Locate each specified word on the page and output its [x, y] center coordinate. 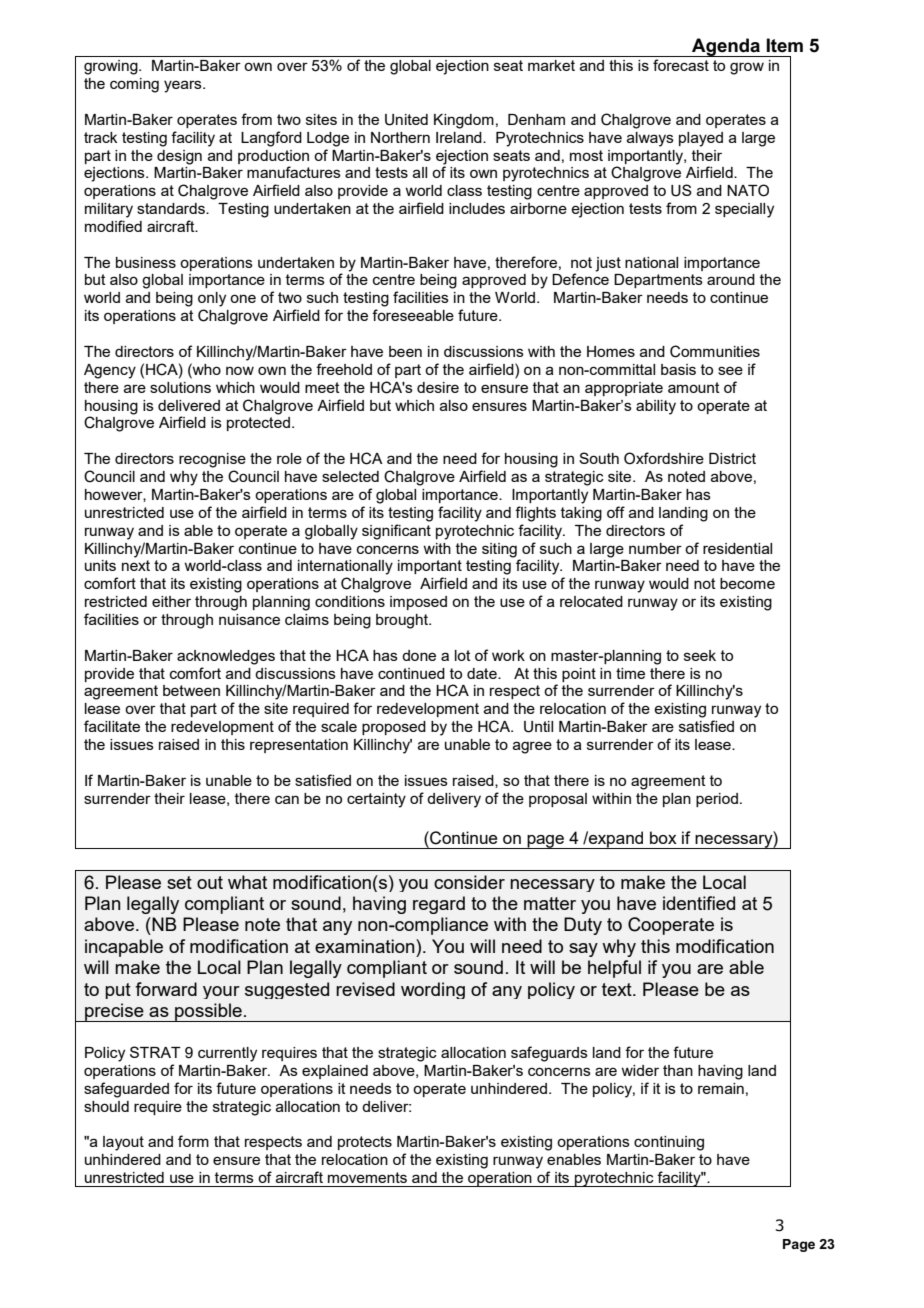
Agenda [726, 47]
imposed [418, 603]
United [406, 120]
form [193, 1141]
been [405, 351]
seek [700, 655]
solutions [180, 387]
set [179, 882]
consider [469, 882]
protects [365, 1143]
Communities [715, 351]
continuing [669, 1143]
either [171, 601]
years [184, 86]
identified [699, 903]
